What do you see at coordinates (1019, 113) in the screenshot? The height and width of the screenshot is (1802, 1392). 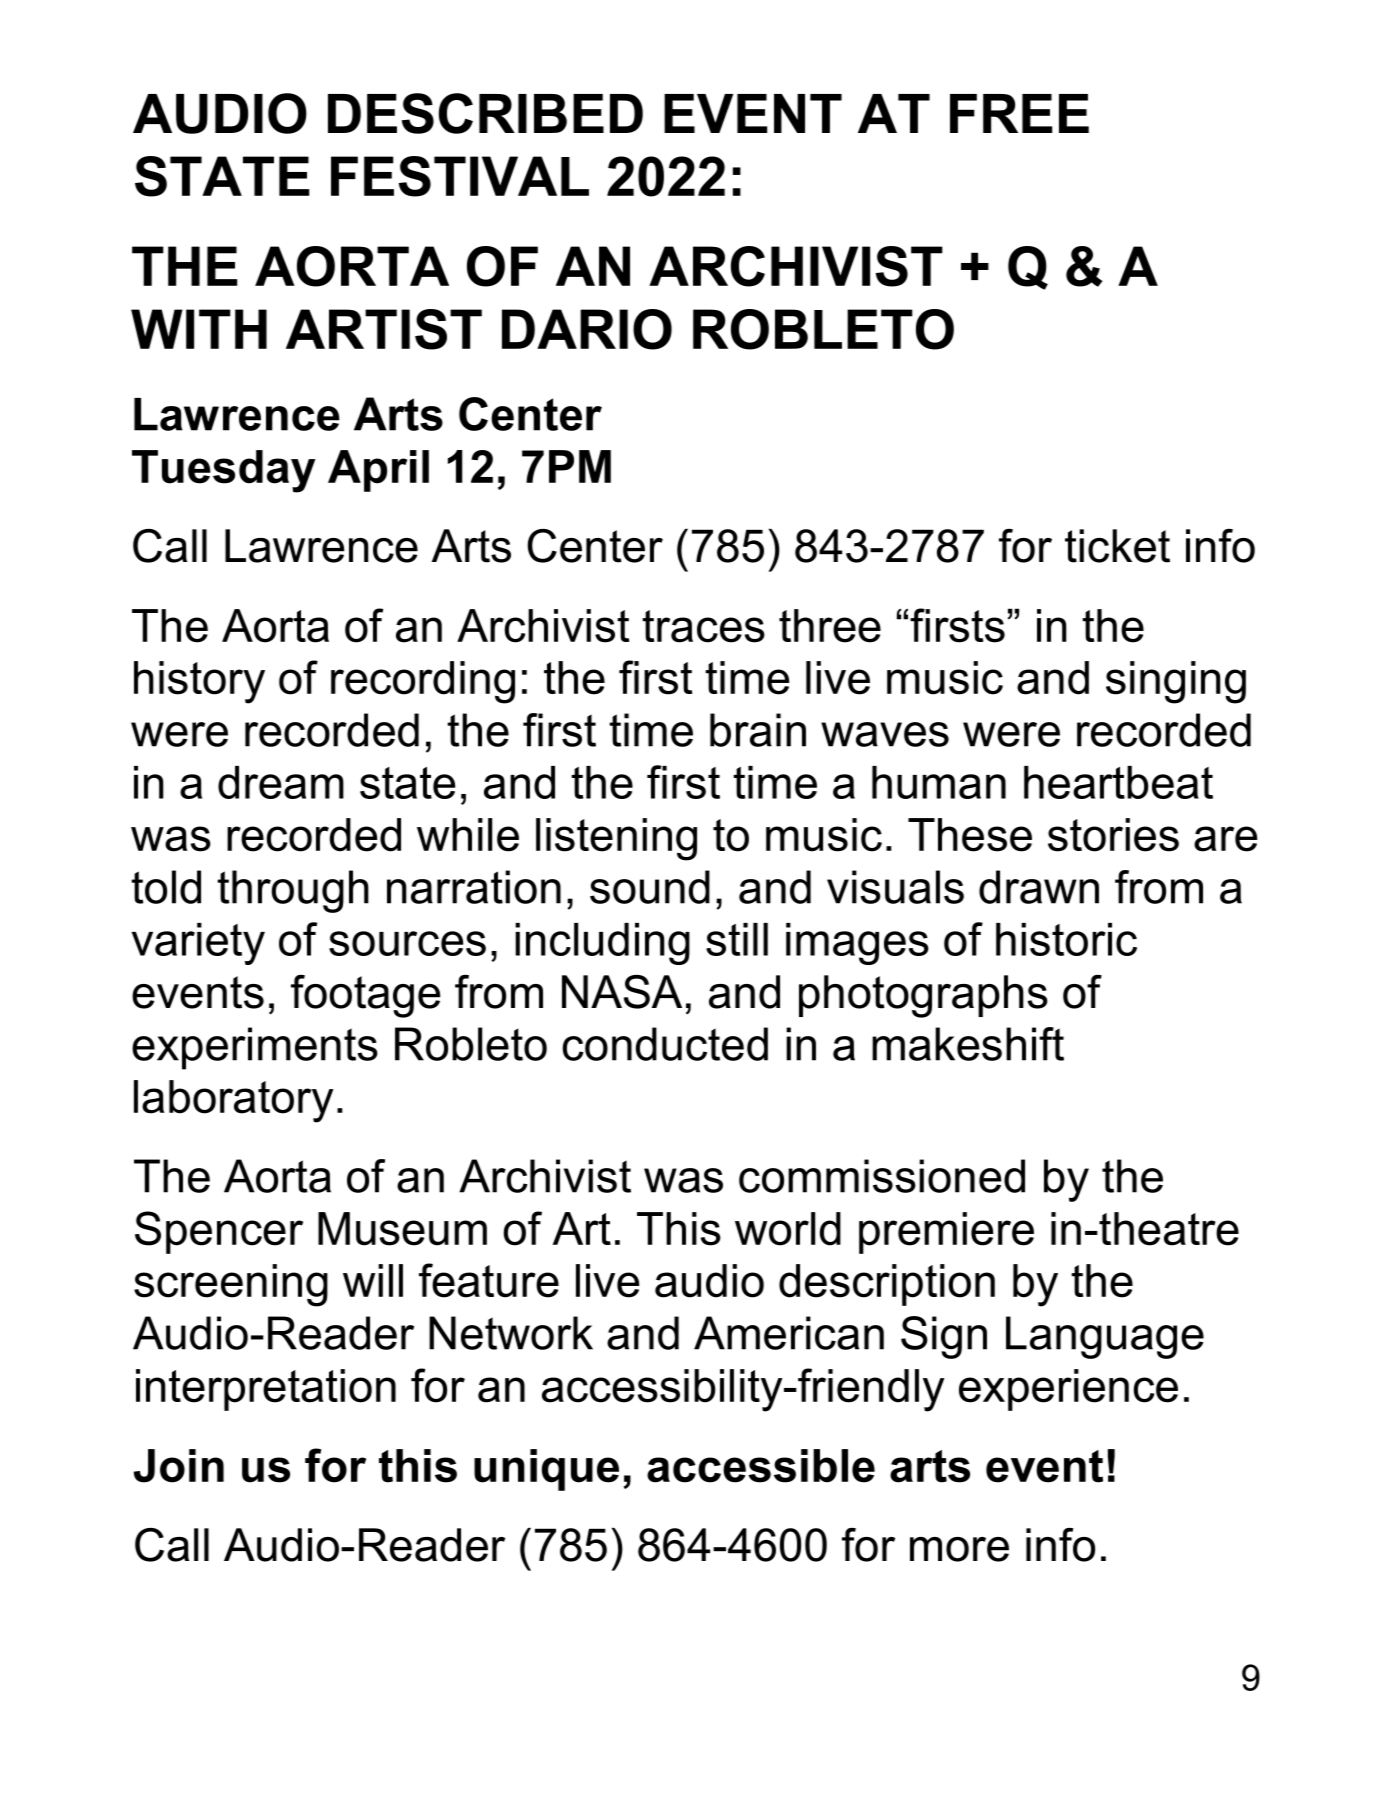 I see `FREE` at bounding box center [1019, 113].
